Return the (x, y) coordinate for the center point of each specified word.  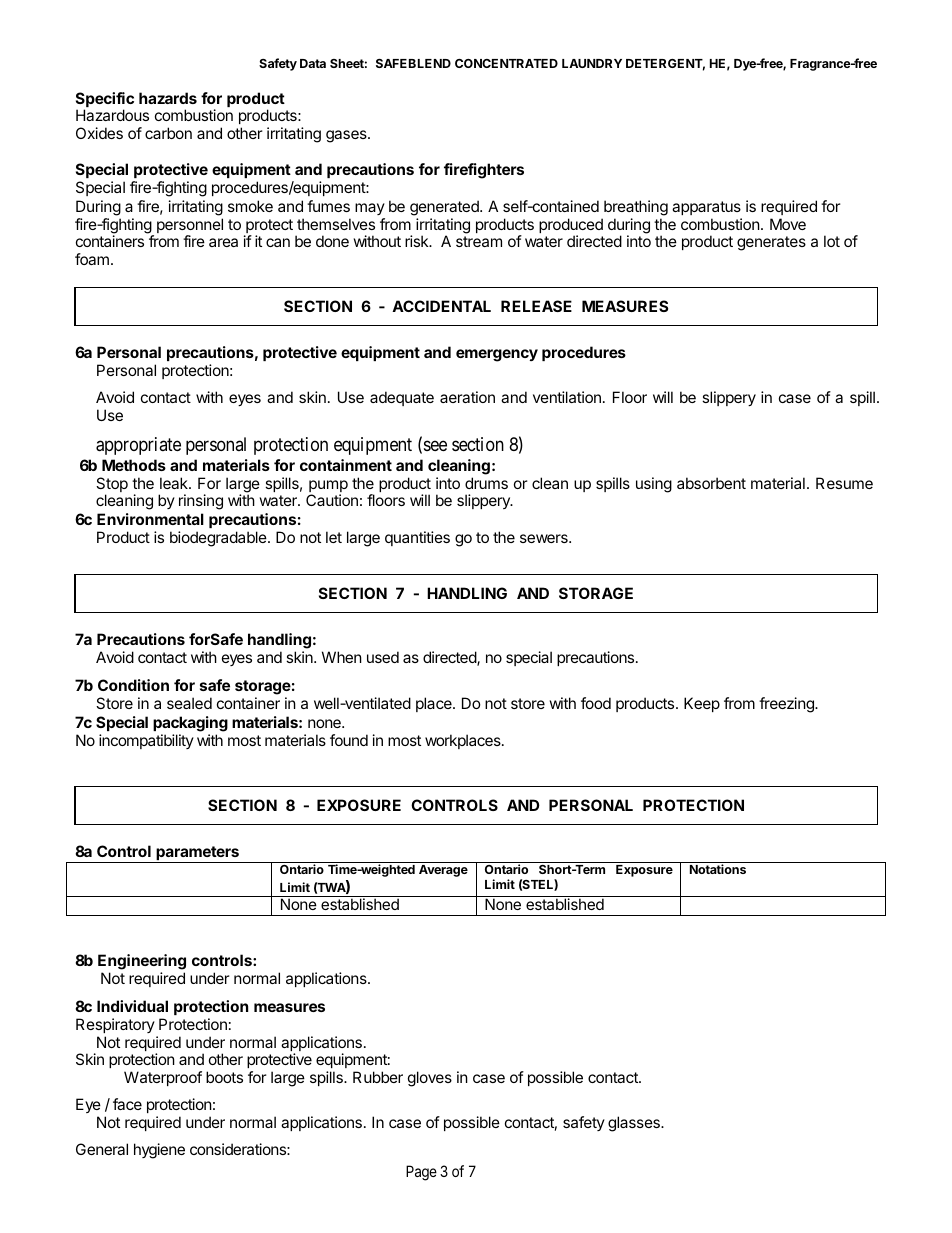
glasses (635, 1124)
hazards (168, 98)
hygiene (159, 1151)
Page (421, 1173)
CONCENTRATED (506, 63)
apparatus (706, 208)
